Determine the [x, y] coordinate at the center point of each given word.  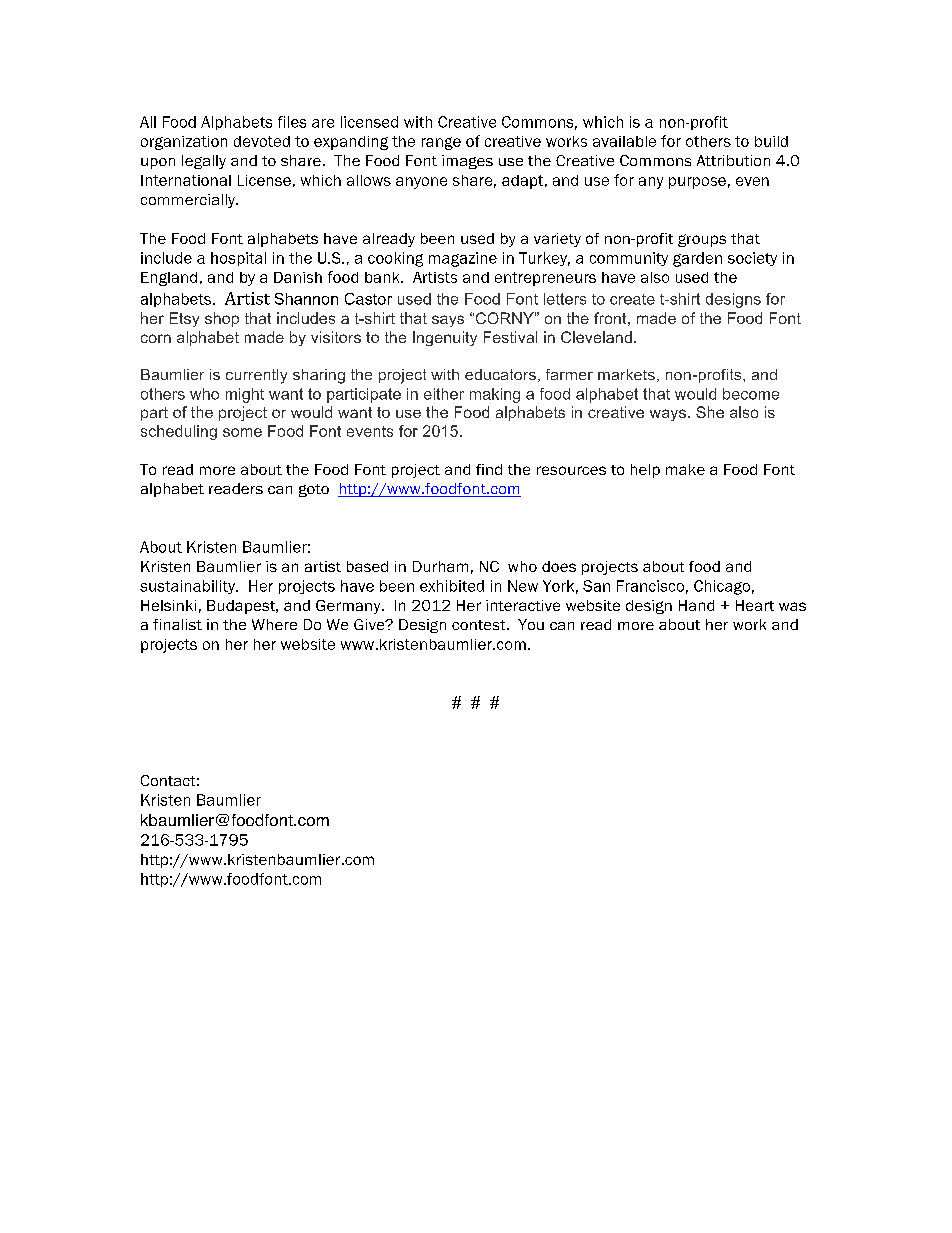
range [441, 143]
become [751, 394]
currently [256, 376]
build [771, 141]
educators [500, 374]
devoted [262, 141]
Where [274, 624]
